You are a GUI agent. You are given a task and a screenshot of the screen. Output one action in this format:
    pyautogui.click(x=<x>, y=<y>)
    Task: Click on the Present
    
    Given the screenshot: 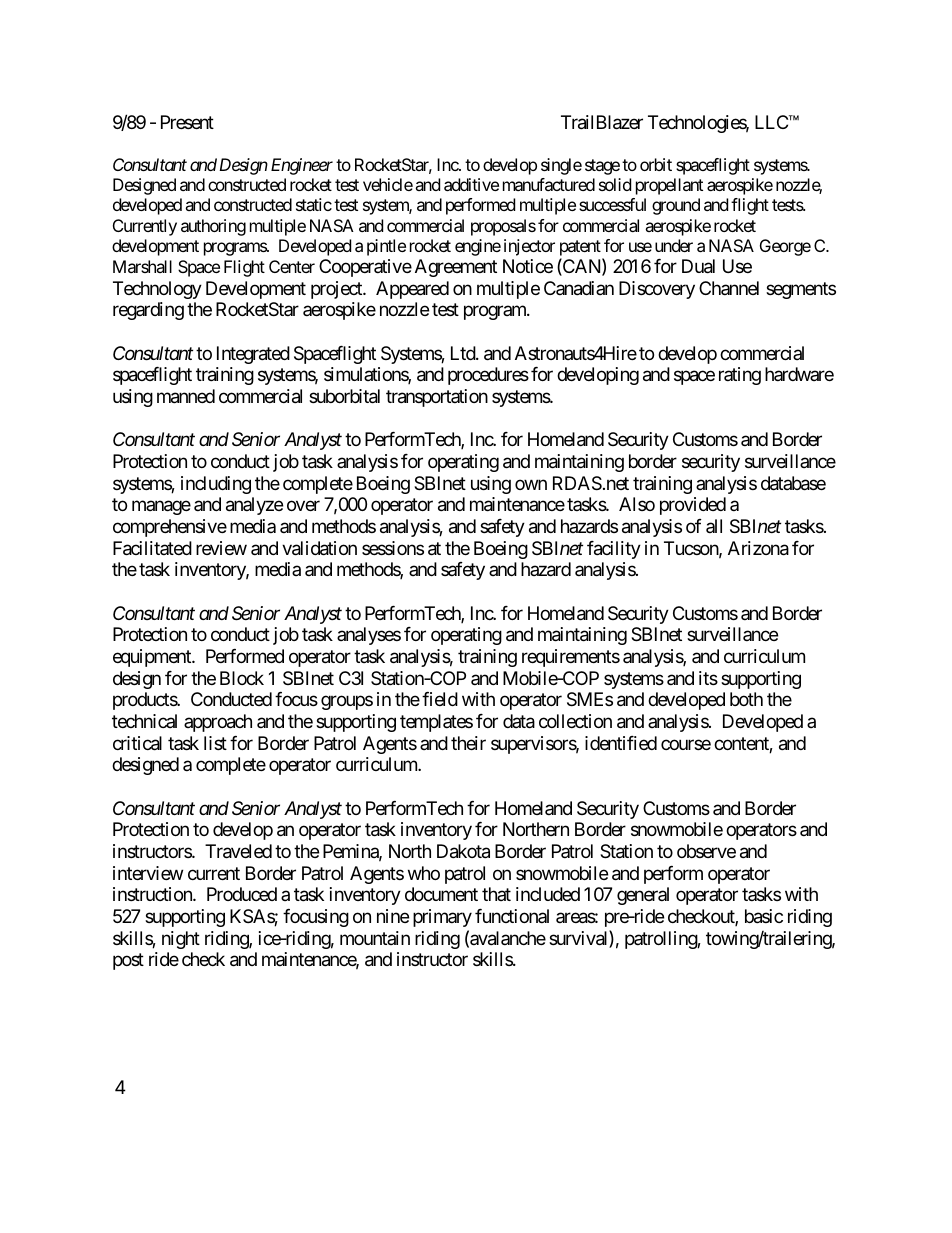 What is the action you would take?
    pyautogui.click(x=187, y=122)
